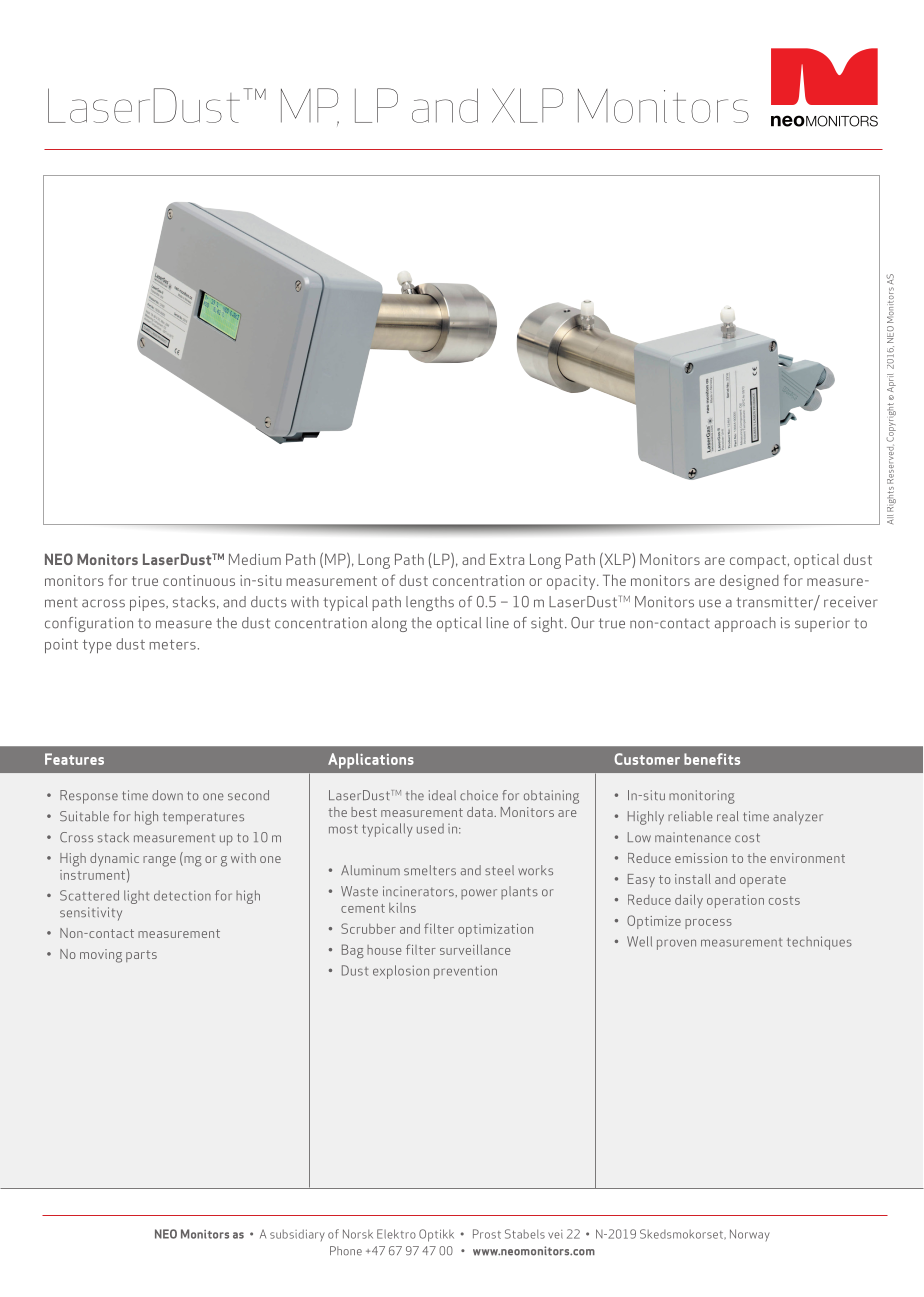 The height and width of the screenshot is (1297, 924). Describe the element at coordinates (297, 1235) in the screenshot. I see `subsidiary` at that location.
